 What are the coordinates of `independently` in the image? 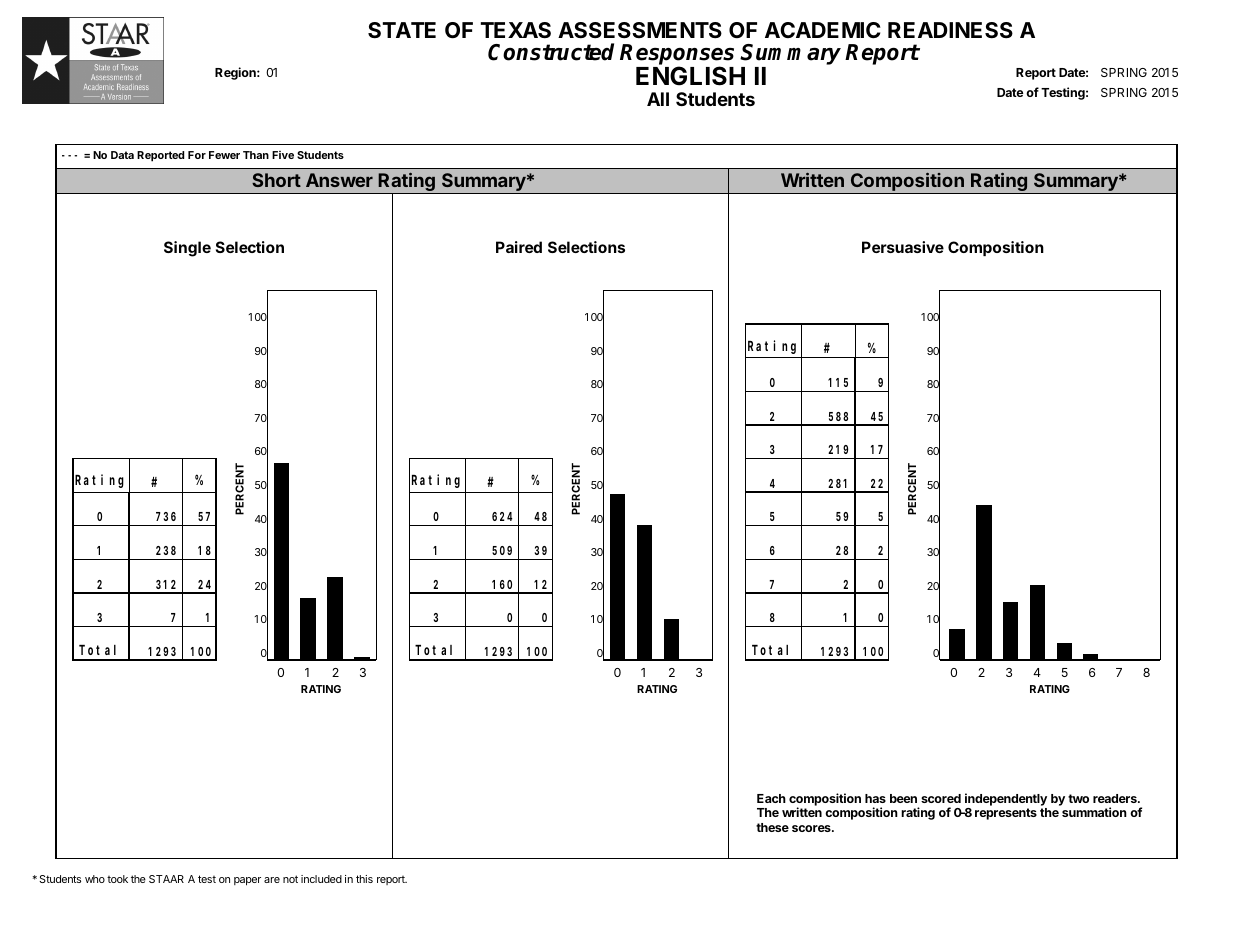 It's located at (1006, 801).
